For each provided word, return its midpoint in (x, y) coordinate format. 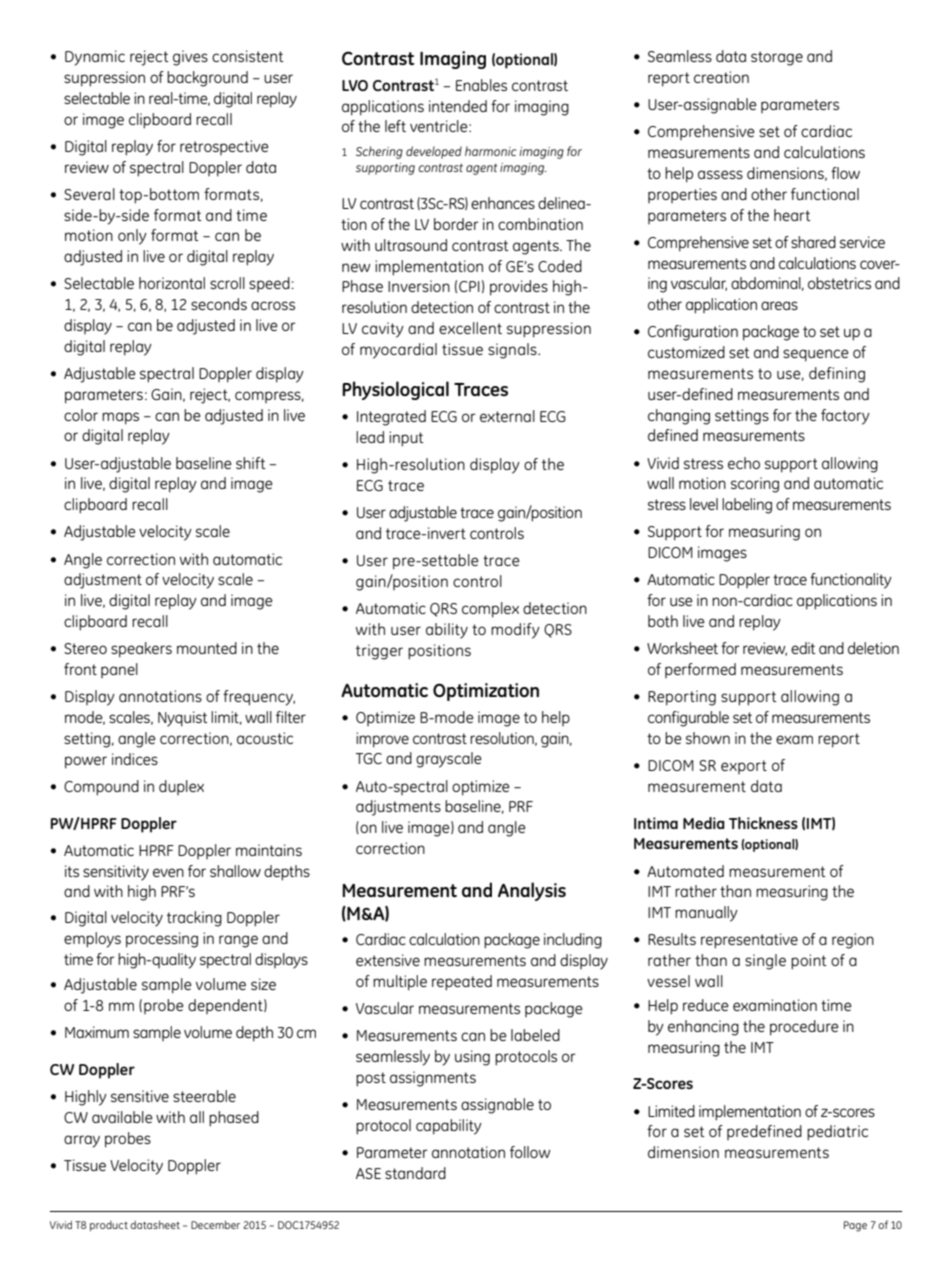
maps (120, 418)
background (207, 79)
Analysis (532, 891)
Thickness (763, 823)
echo (744, 463)
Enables (481, 85)
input (406, 439)
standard (415, 1173)
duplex (181, 787)
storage (777, 58)
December (215, 1224)
